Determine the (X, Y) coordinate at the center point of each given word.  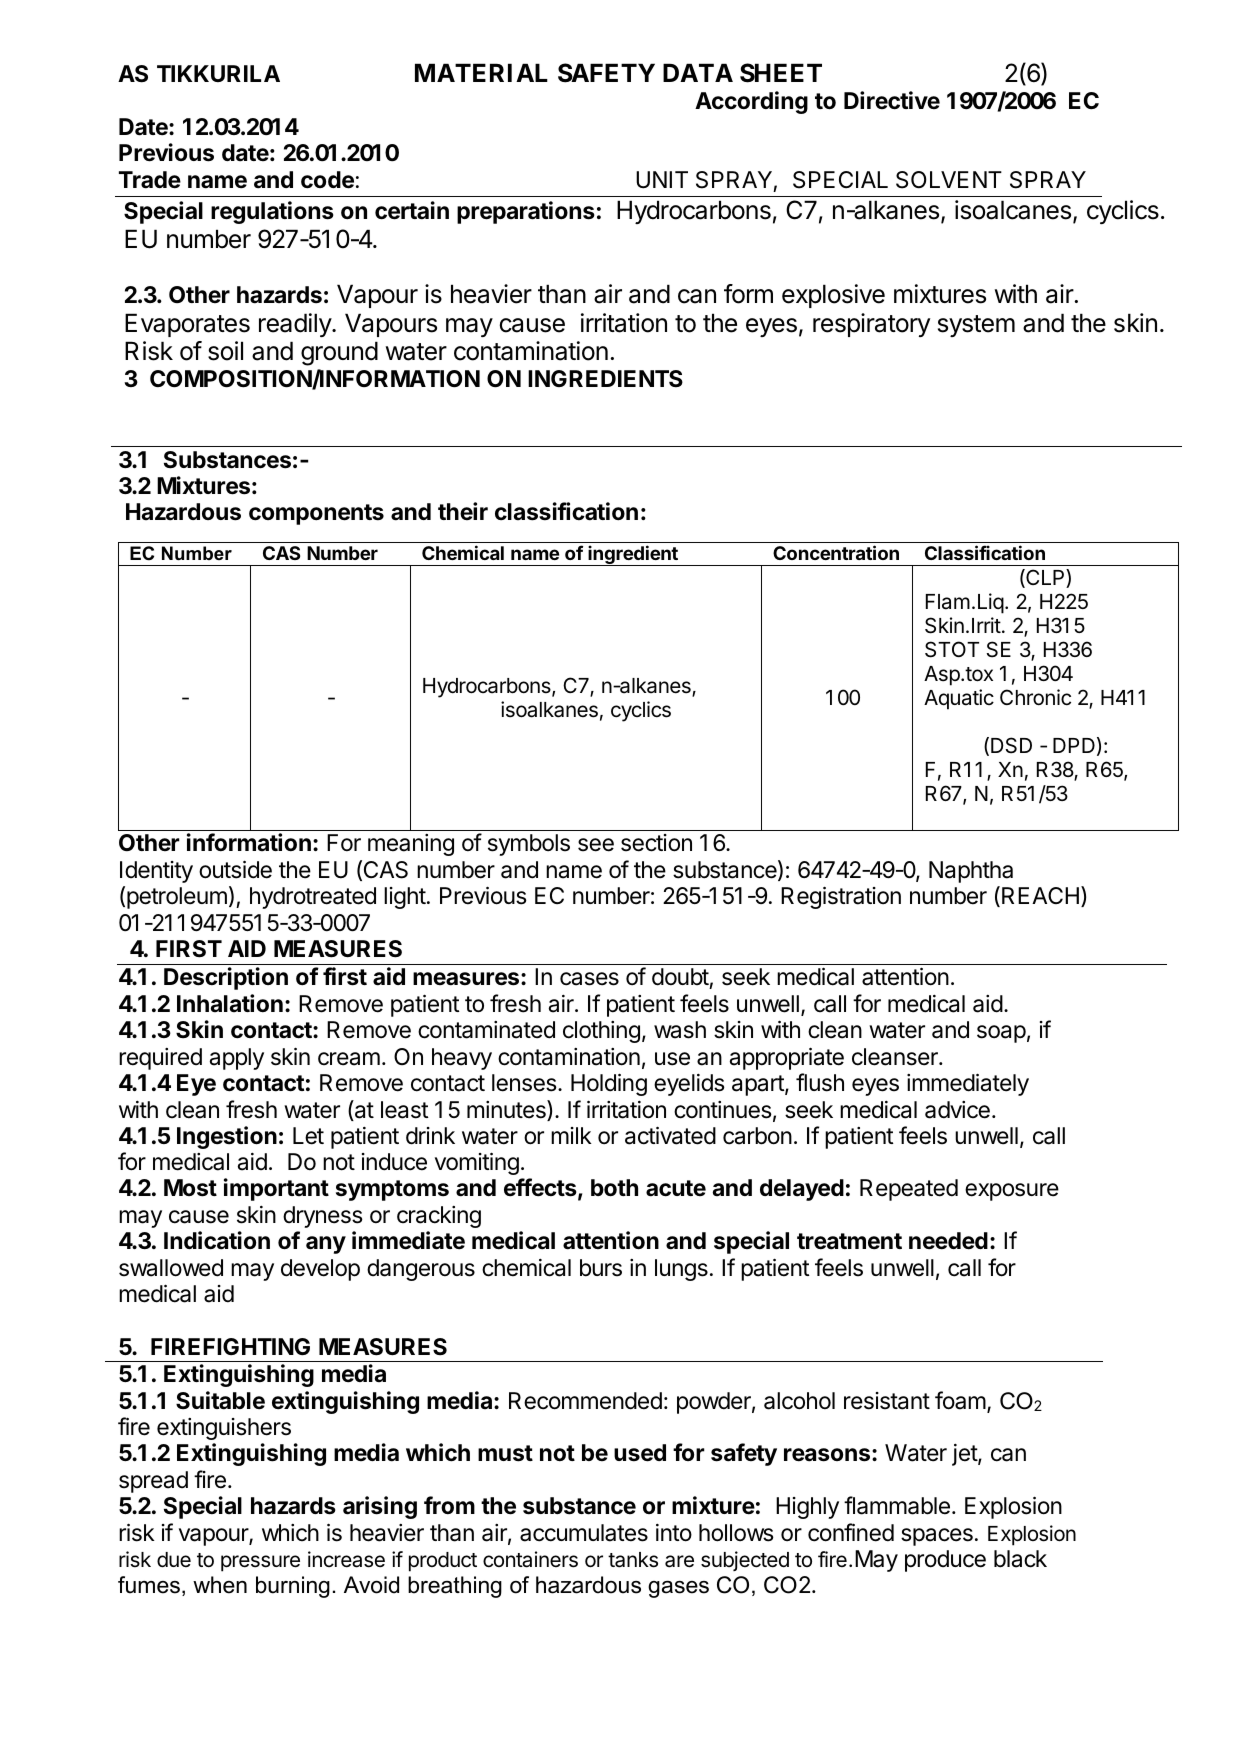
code (327, 180)
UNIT (662, 180)
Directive (892, 100)
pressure (260, 1563)
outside (235, 869)
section (656, 843)
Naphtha (971, 872)
